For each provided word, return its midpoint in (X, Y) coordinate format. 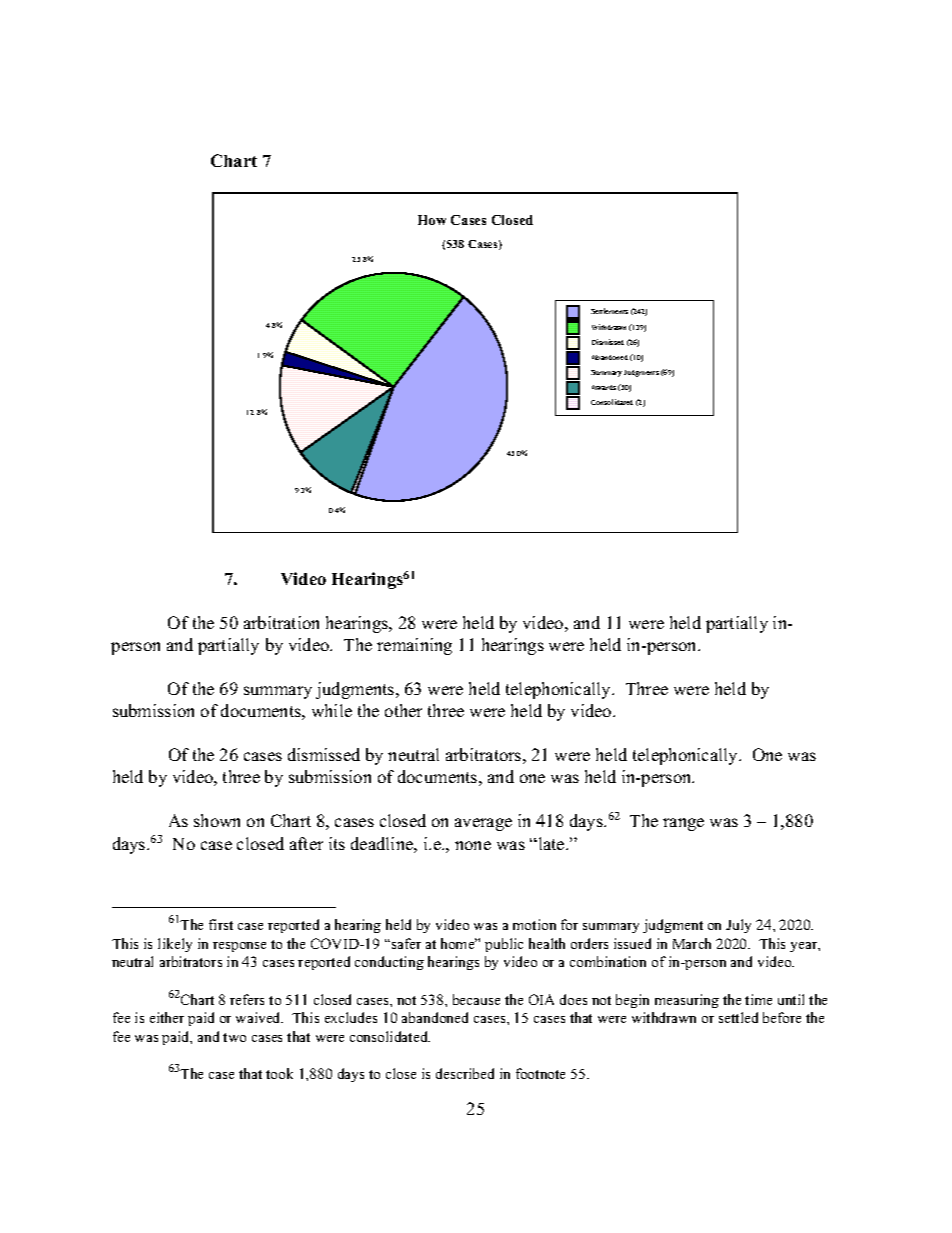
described (465, 1073)
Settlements (609, 311)
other (403, 710)
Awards (604, 387)
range (683, 824)
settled (738, 1017)
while (332, 710)
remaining (414, 646)
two (234, 1037)
